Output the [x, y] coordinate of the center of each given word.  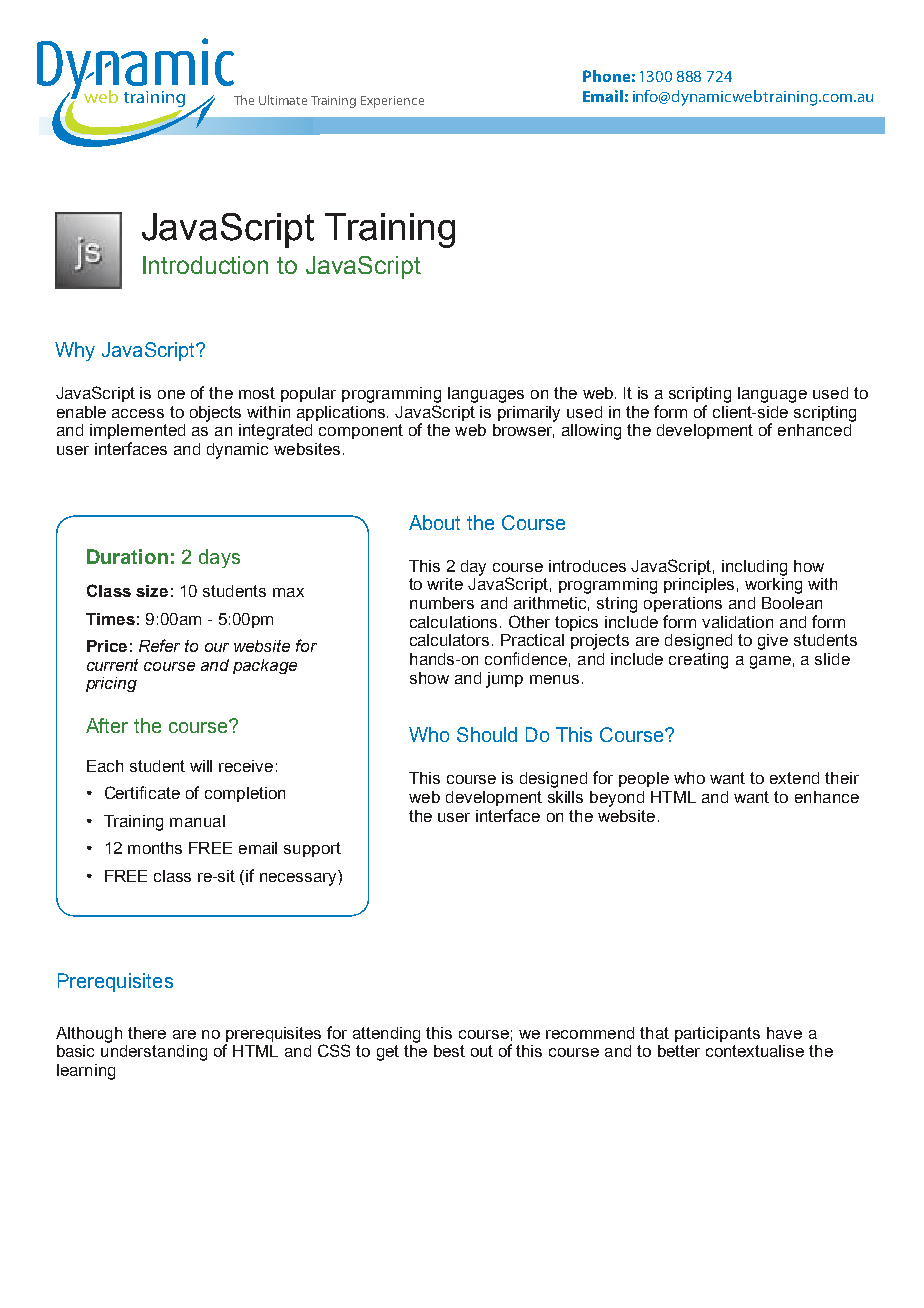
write [445, 584]
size [152, 591]
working [773, 586]
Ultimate [283, 100]
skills [565, 797]
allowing [591, 432]
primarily [529, 414]
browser [524, 429]
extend [794, 778]
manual [197, 821]
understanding [154, 1051]
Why [75, 351]
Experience [392, 102]
